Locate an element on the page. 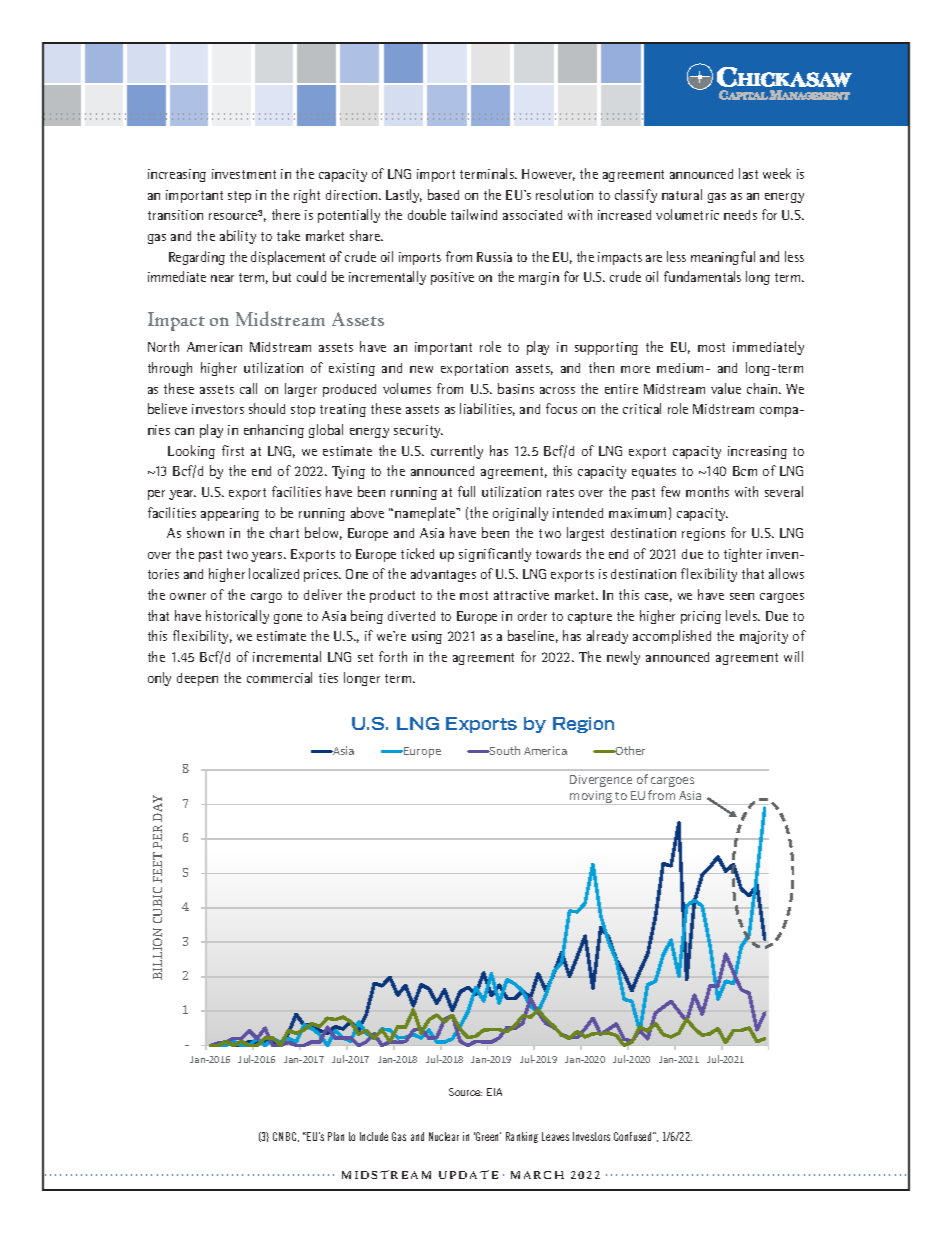 This page has width=952, height=1233. step is located at coordinates (239, 197).
